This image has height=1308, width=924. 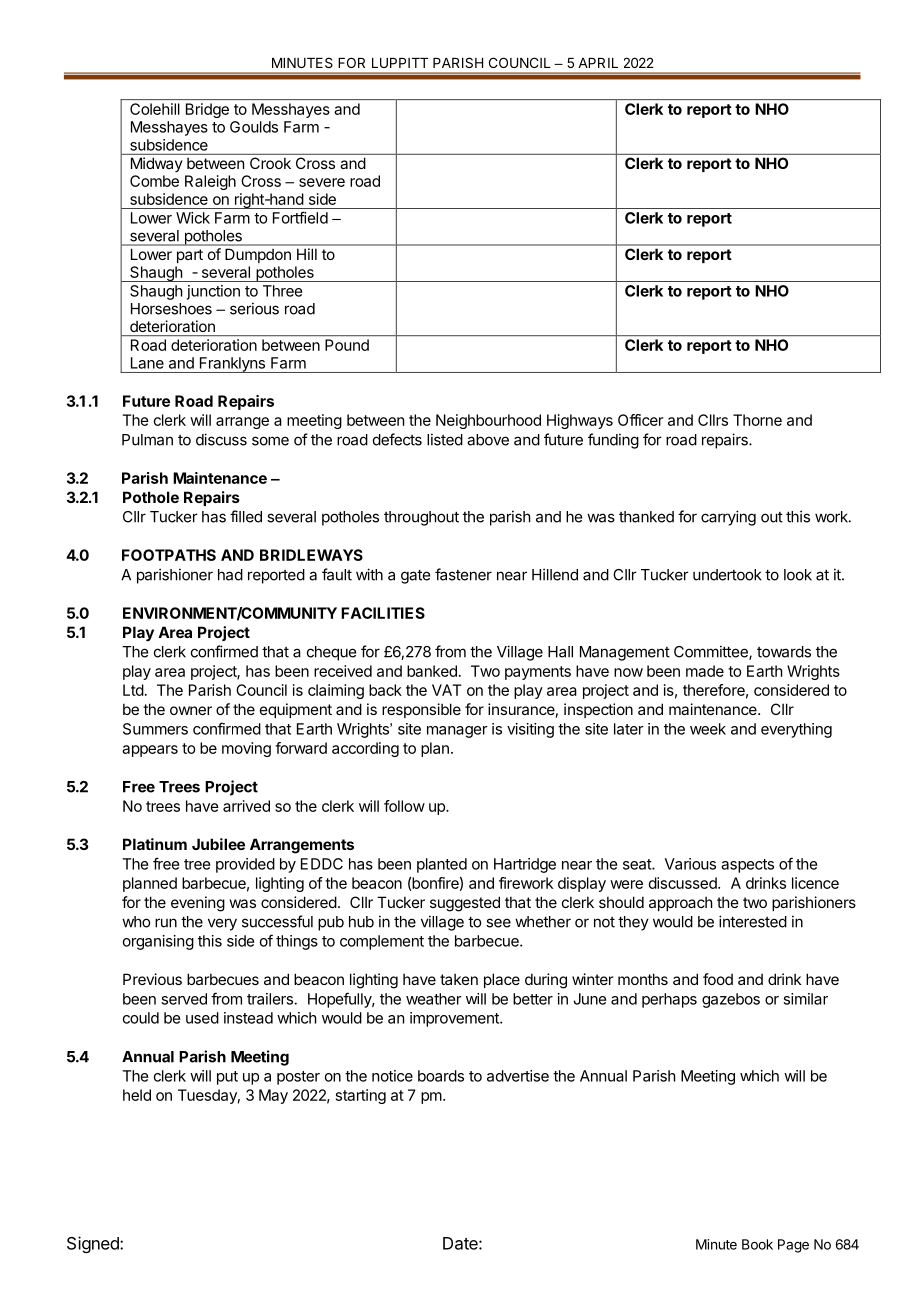 What do you see at coordinates (747, 866) in the image?
I see `aspects` at bounding box center [747, 866].
